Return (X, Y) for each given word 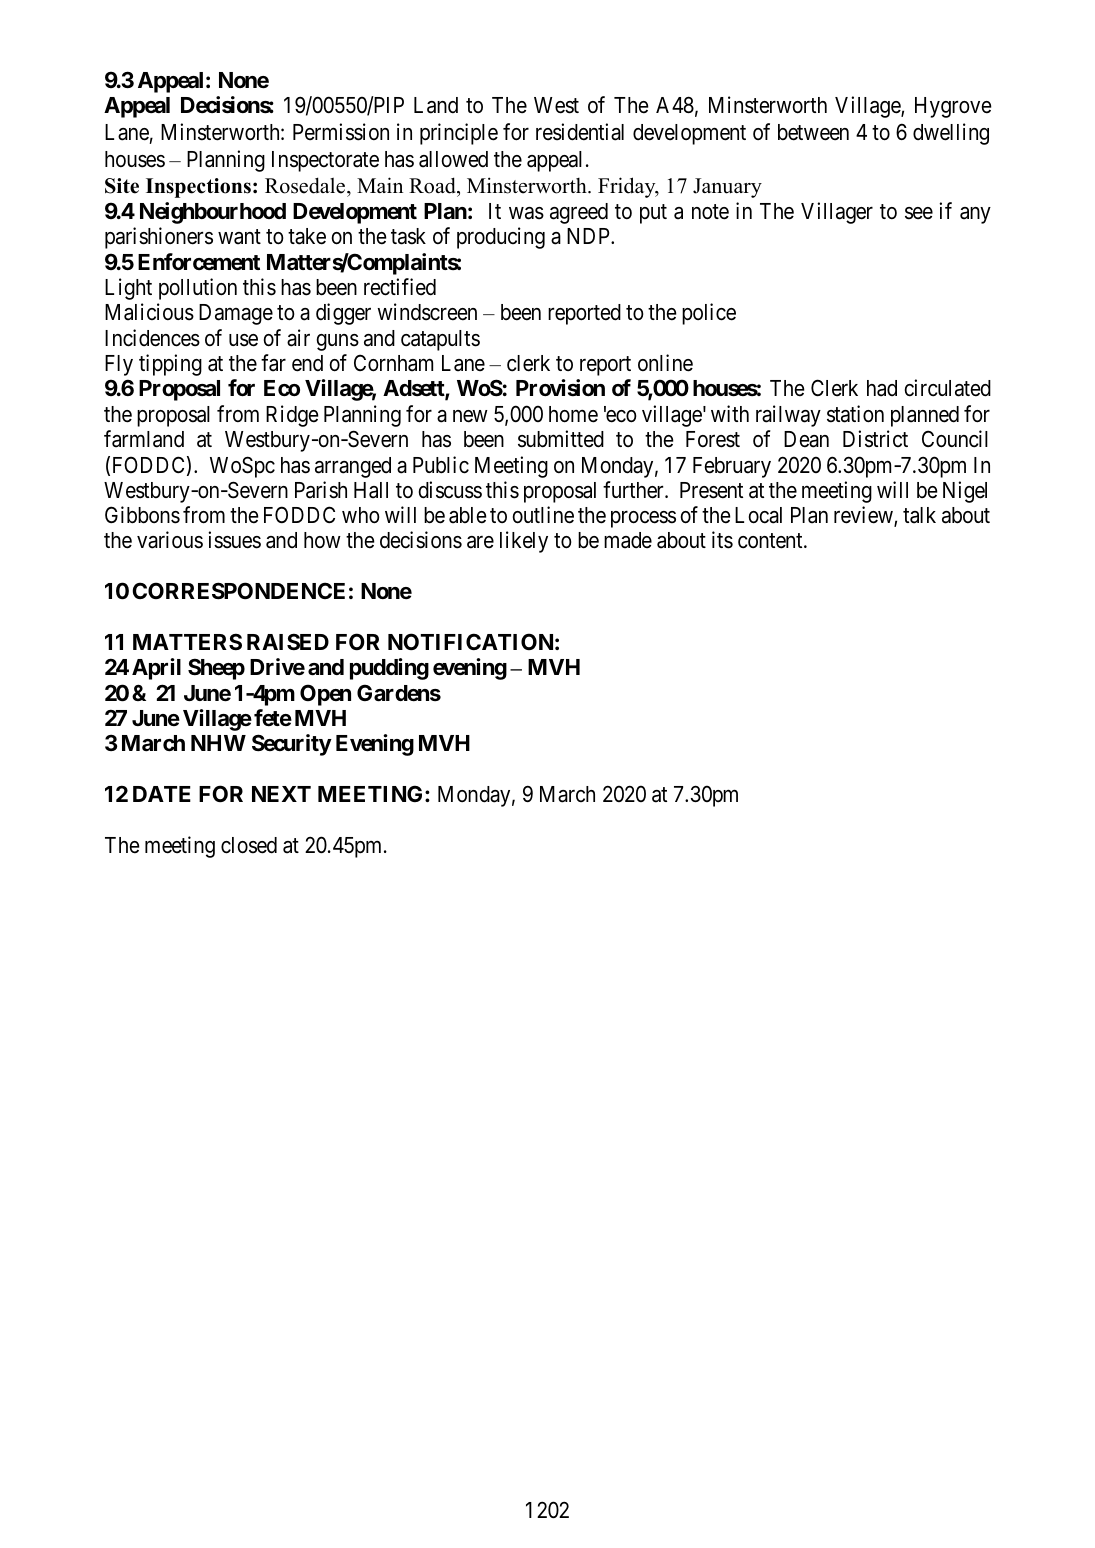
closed (249, 845)
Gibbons (142, 515)
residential (580, 132)
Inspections (198, 188)
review (864, 516)
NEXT (281, 794)
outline (543, 515)
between (813, 132)
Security (292, 745)
